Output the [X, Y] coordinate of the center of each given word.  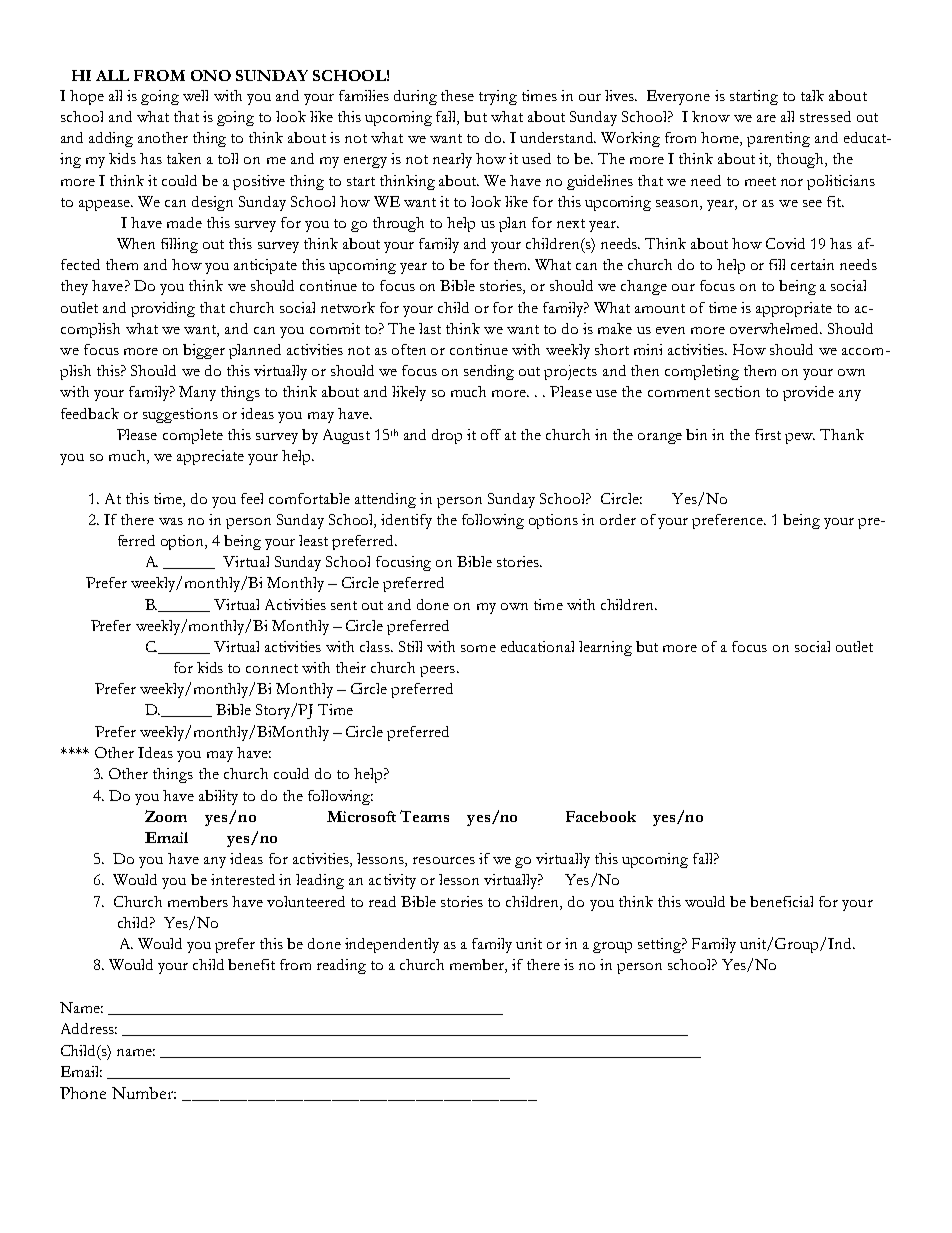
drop [447, 436]
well [195, 95]
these [457, 95]
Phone [83, 1093]
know [711, 116]
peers [437, 671]
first [768, 434]
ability [218, 797]
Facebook [601, 816]
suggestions [180, 415]
